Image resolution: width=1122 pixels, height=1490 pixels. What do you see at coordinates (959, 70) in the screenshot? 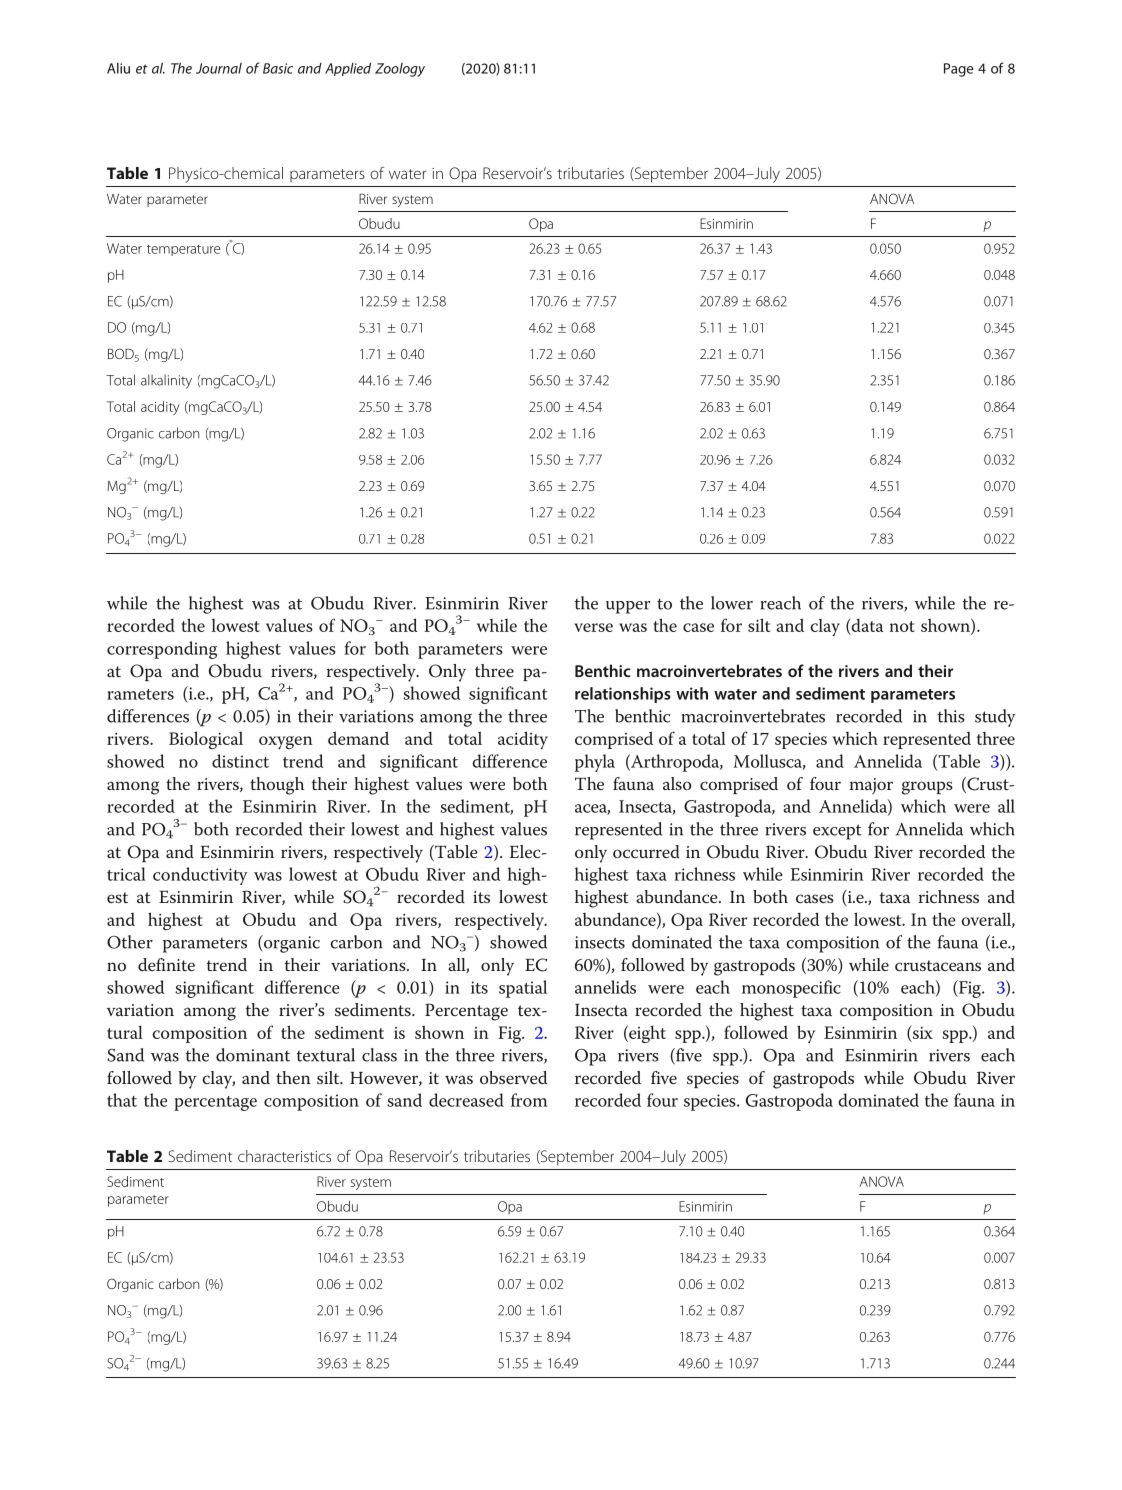
I see `Page` at bounding box center [959, 70].
